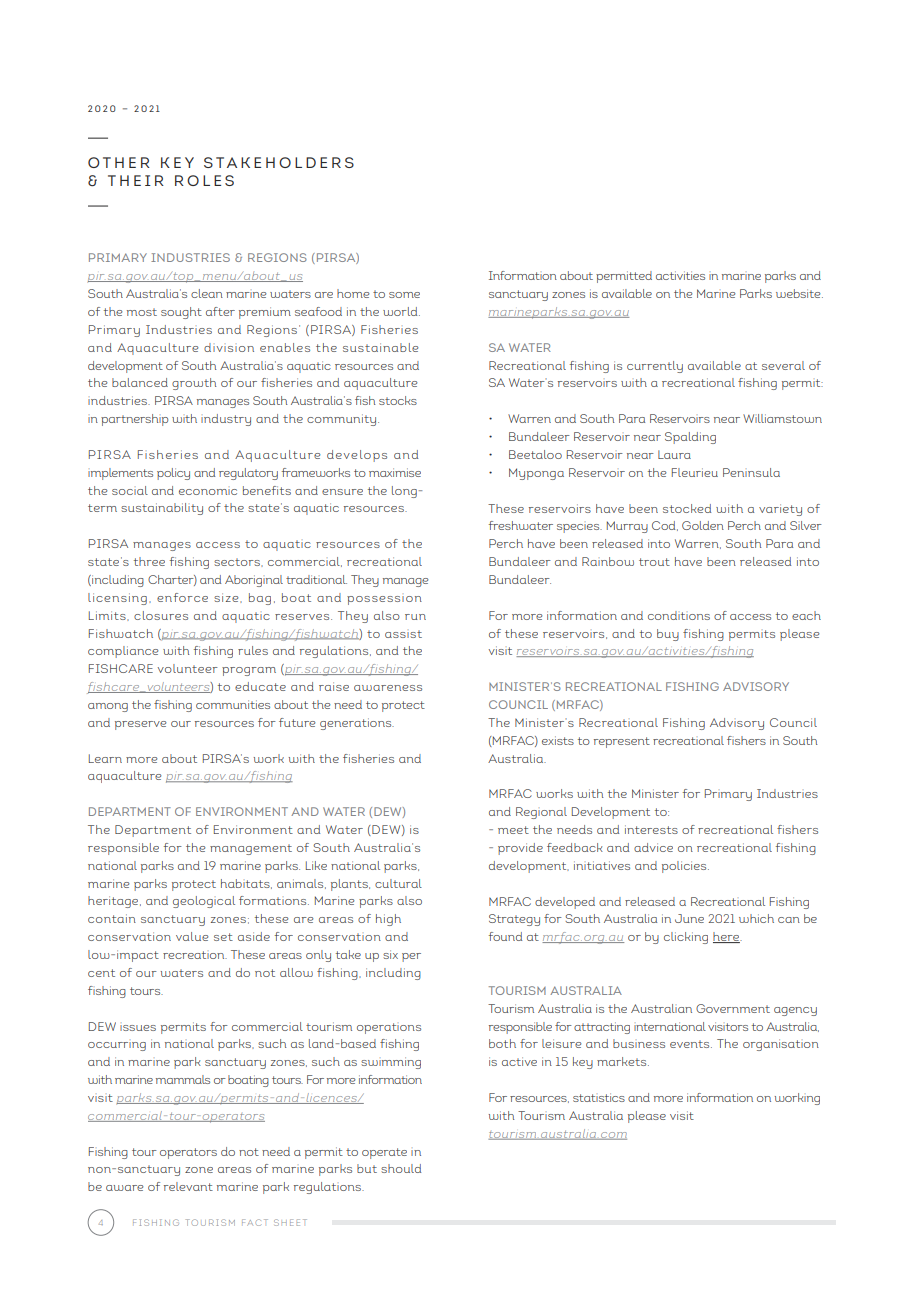 Image resolution: width=924 pixels, height=1308 pixels. I want to click on communities, so click(233, 704).
